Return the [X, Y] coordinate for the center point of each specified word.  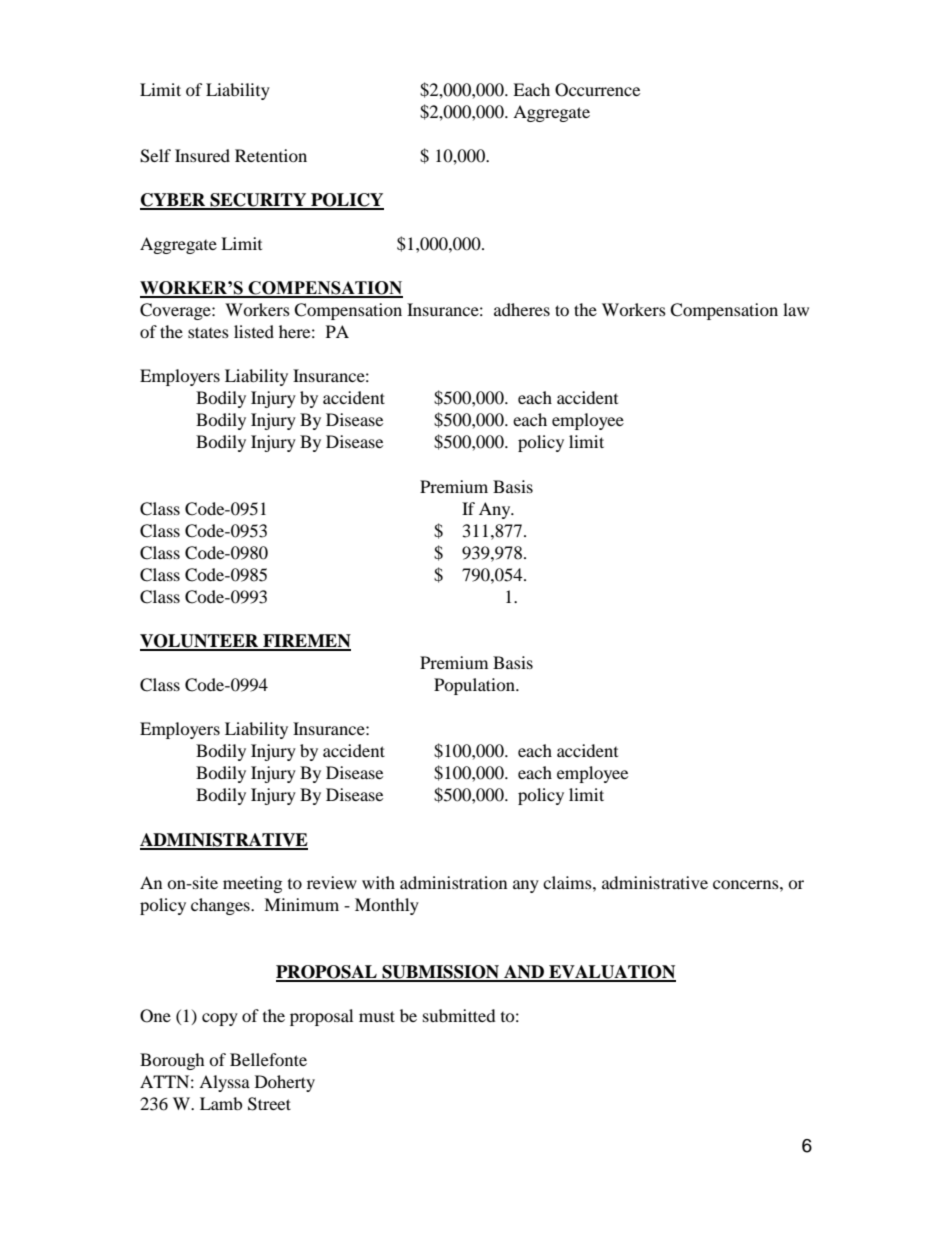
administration [453, 882]
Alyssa [224, 1083]
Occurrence [597, 90]
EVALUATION [611, 973]
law [796, 309]
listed [254, 331]
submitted [459, 1015]
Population [475, 686]
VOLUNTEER [200, 642]
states [208, 332]
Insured [202, 155]
